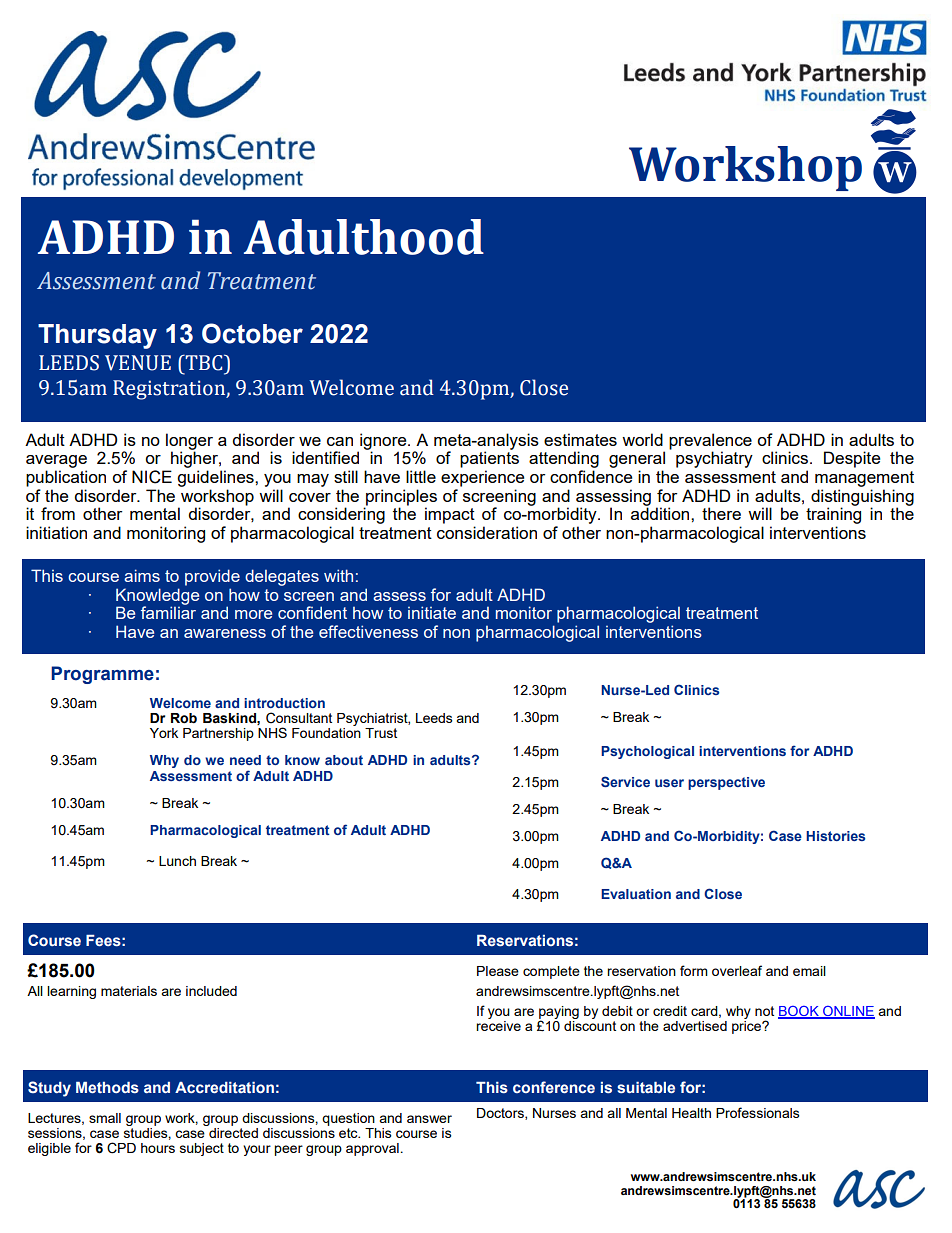 Image resolution: width=952 pixels, height=1233 pixels. What do you see at coordinates (383, 442) in the screenshot?
I see `ignore` at bounding box center [383, 442].
